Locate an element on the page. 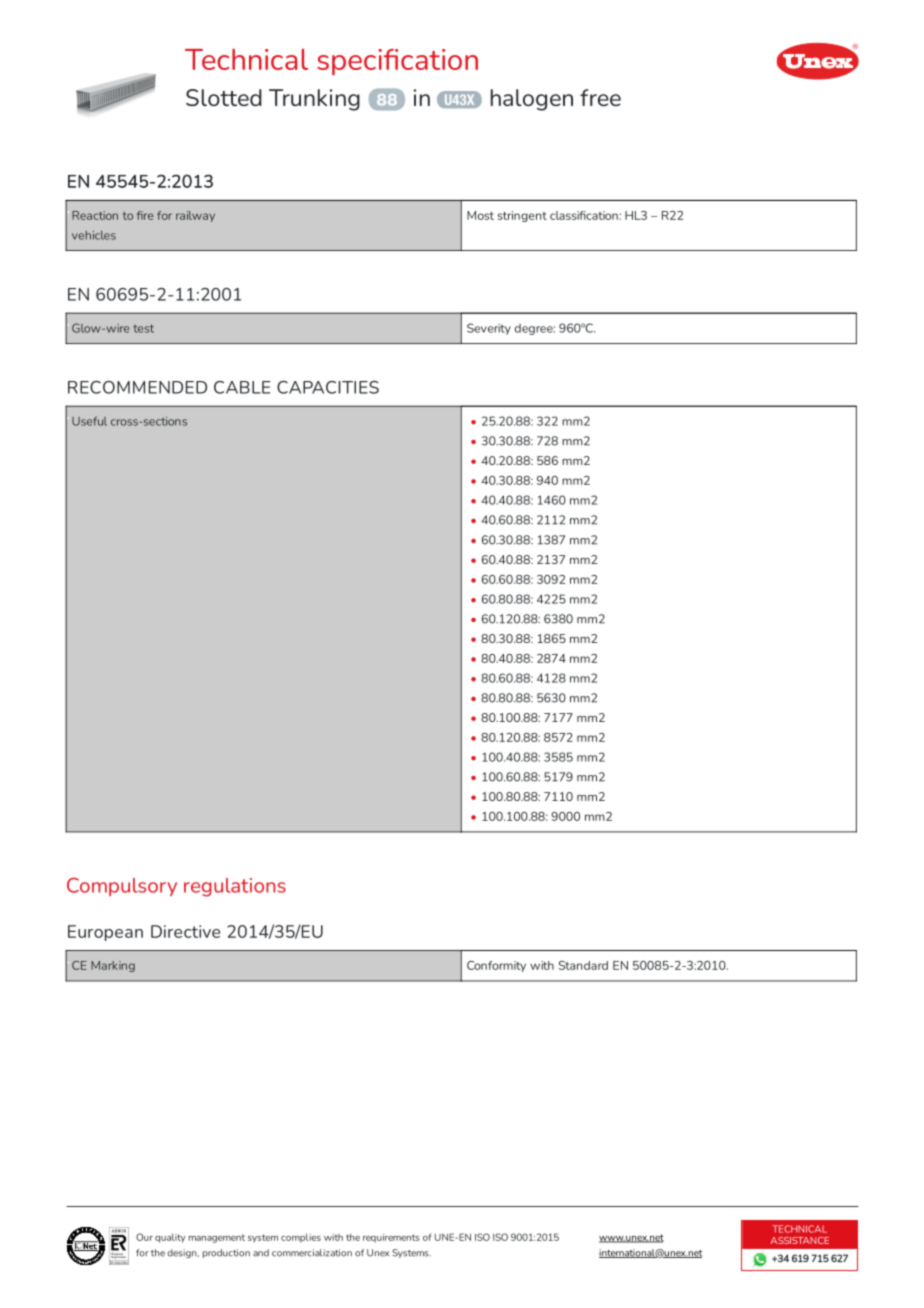 The width and height of the page is (924, 1308). free is located at coordinates (600, 97).
